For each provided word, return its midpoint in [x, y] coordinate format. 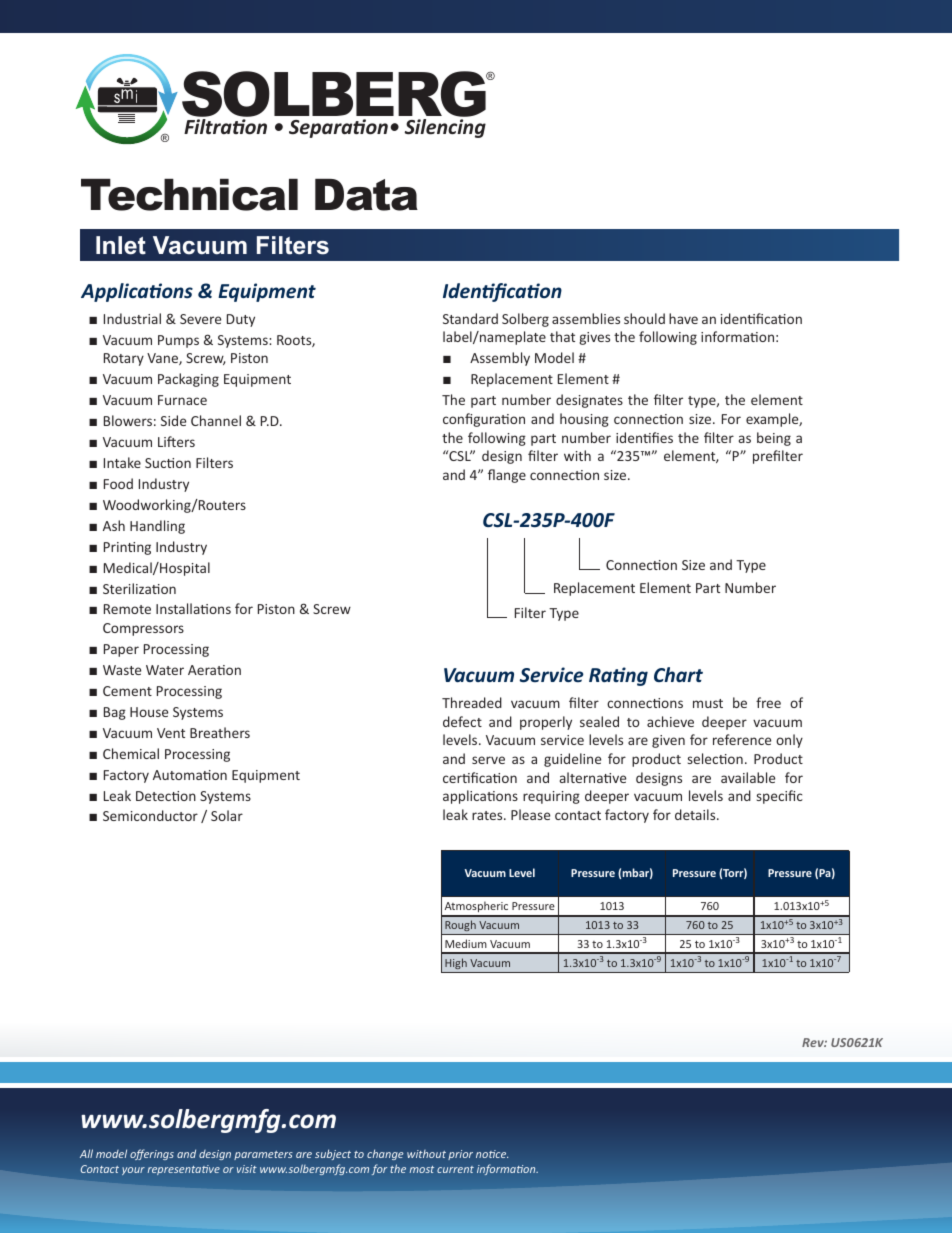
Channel [216, 420]
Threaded [472, 702]
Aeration [214, 670]
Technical [189, 195]
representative [184, 1170]
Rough [460, 925]
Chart [678, 674]
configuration [484, 420]
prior [460, 1155]
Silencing [445, 128]
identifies [644, 437]
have [683, 318]
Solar [227, 815]
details [696, 814]
